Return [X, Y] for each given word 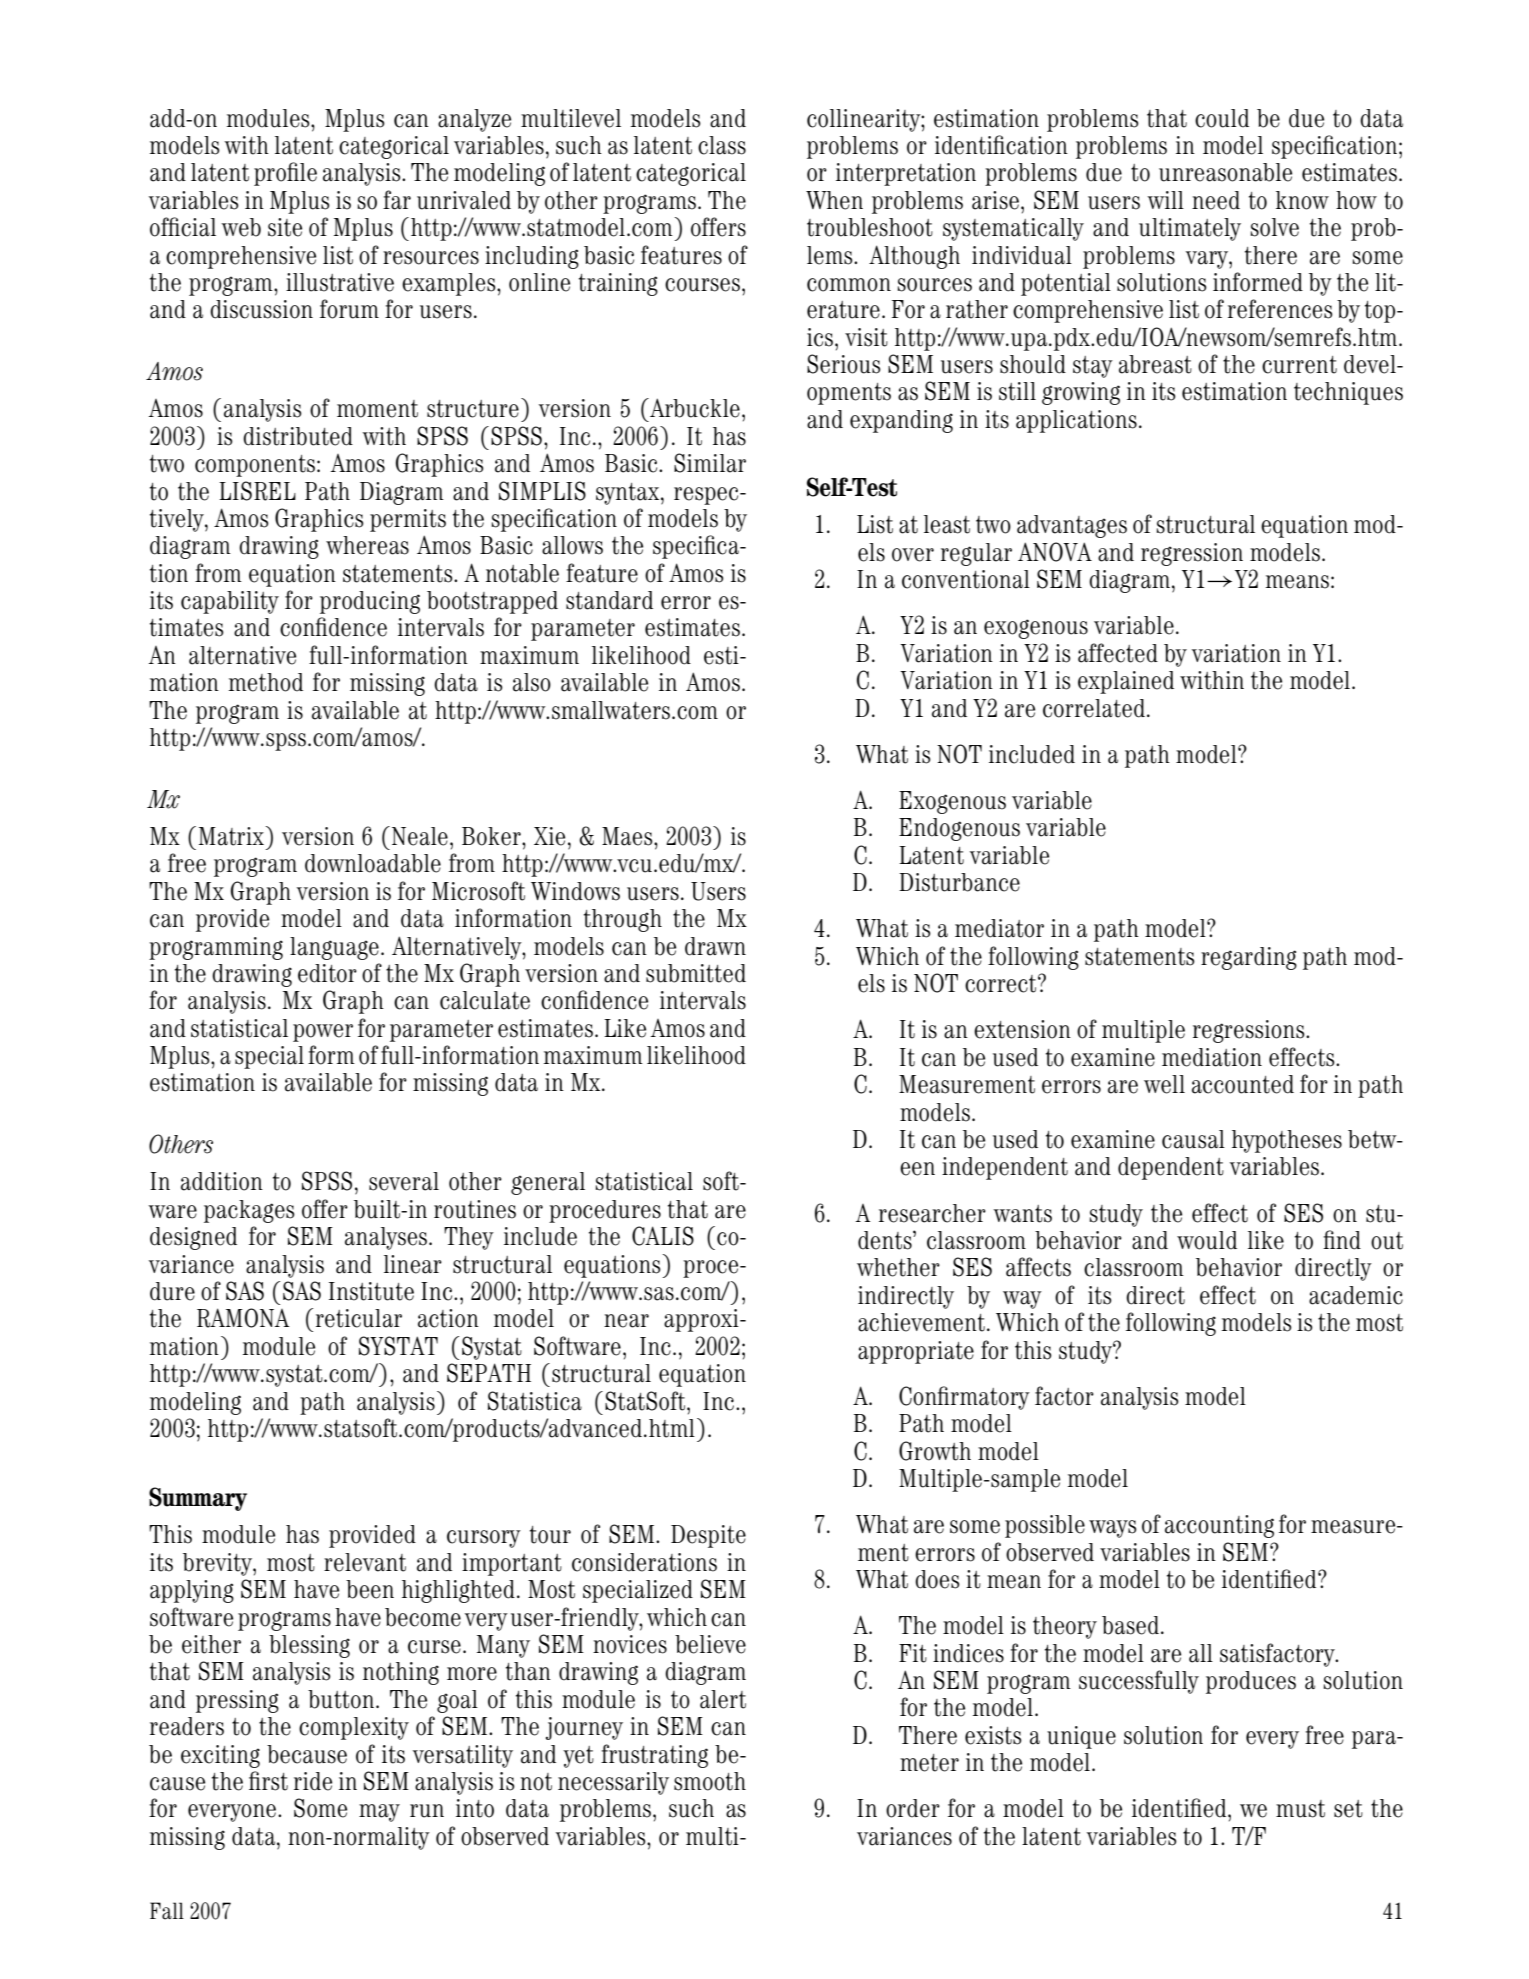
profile [285, 174]
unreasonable [1225, 172]
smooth [710, 1781]
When [834, 200]
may [379, 1813]
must [1300, 1809]
